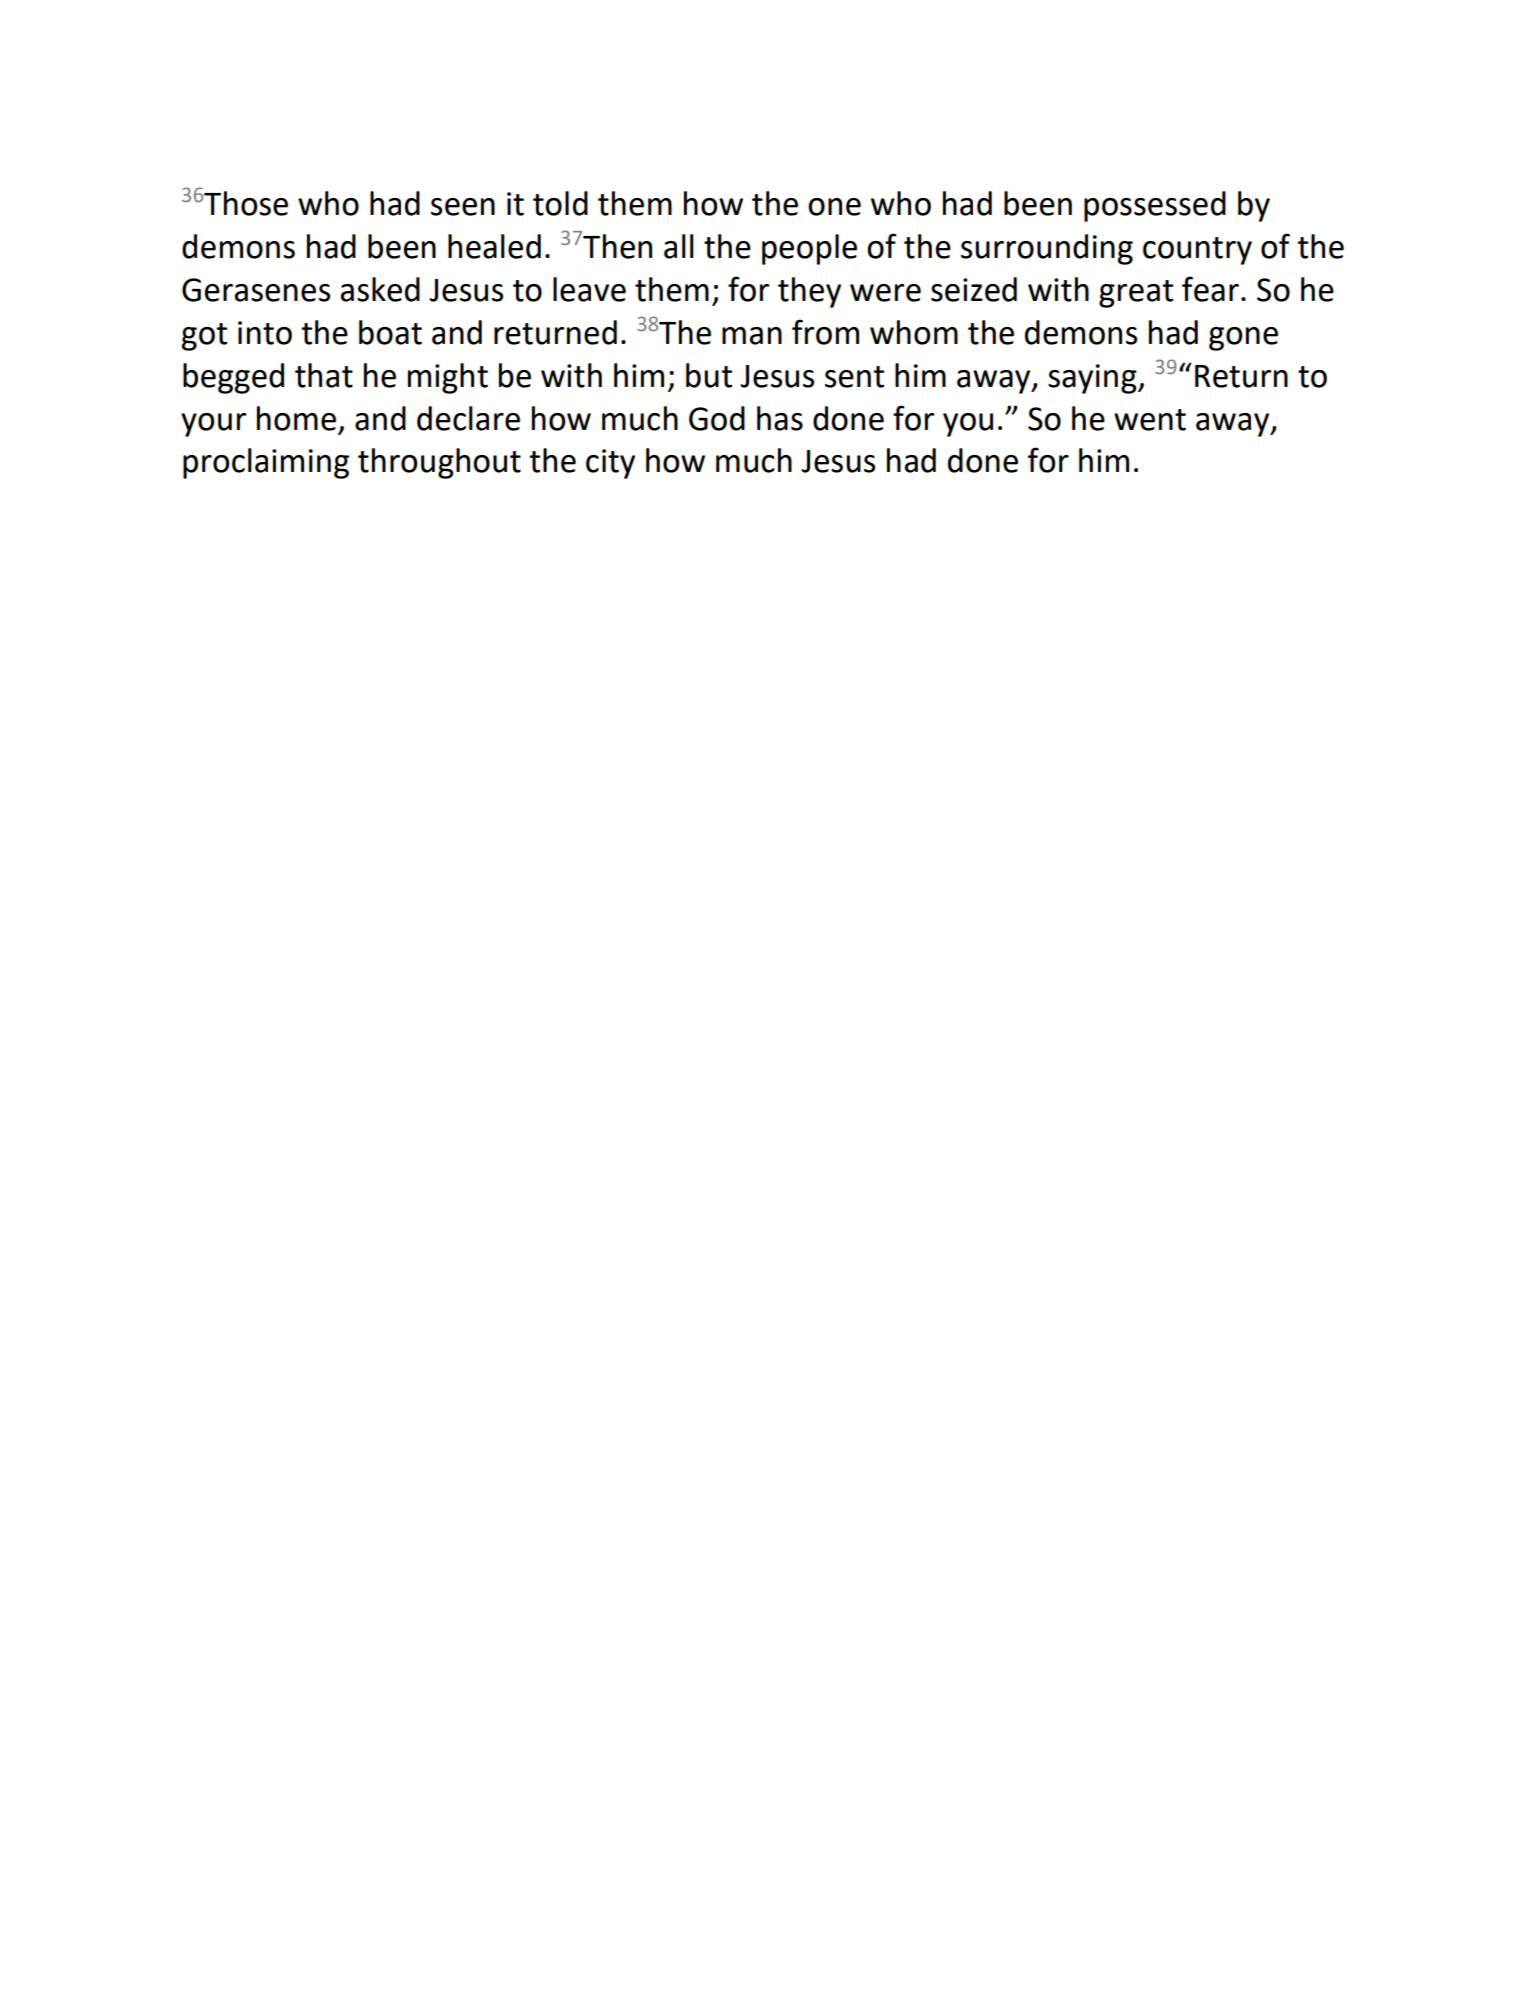 This screenshot has height=1992, width=1540. I want to click on seen, so click(463, 207).
